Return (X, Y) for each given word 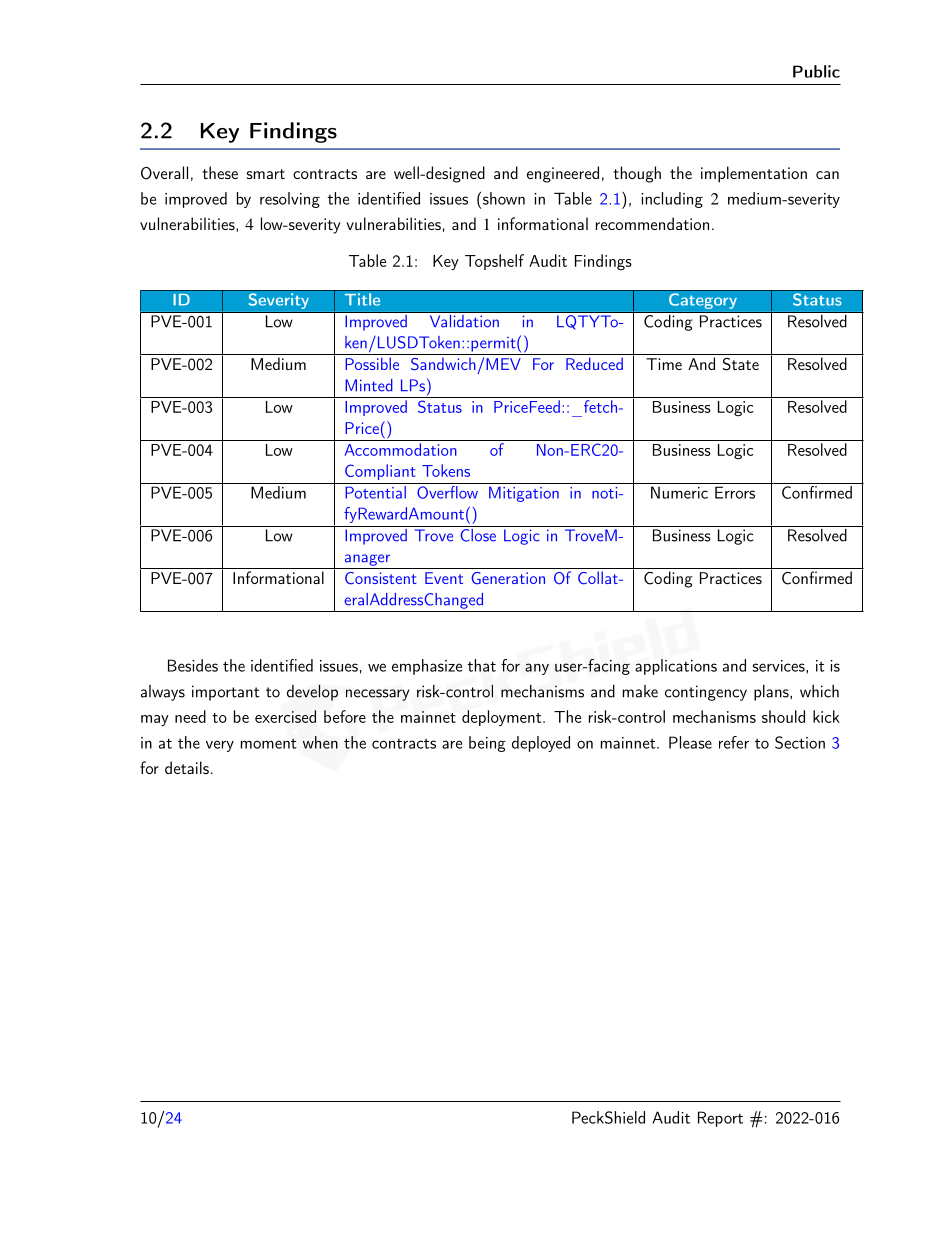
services (779, 666)
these (220, 172)
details (187, 767)
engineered (563, 174)
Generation (508, 578)
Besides (193, 665)
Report (720, 1119)
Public (816, 71)
